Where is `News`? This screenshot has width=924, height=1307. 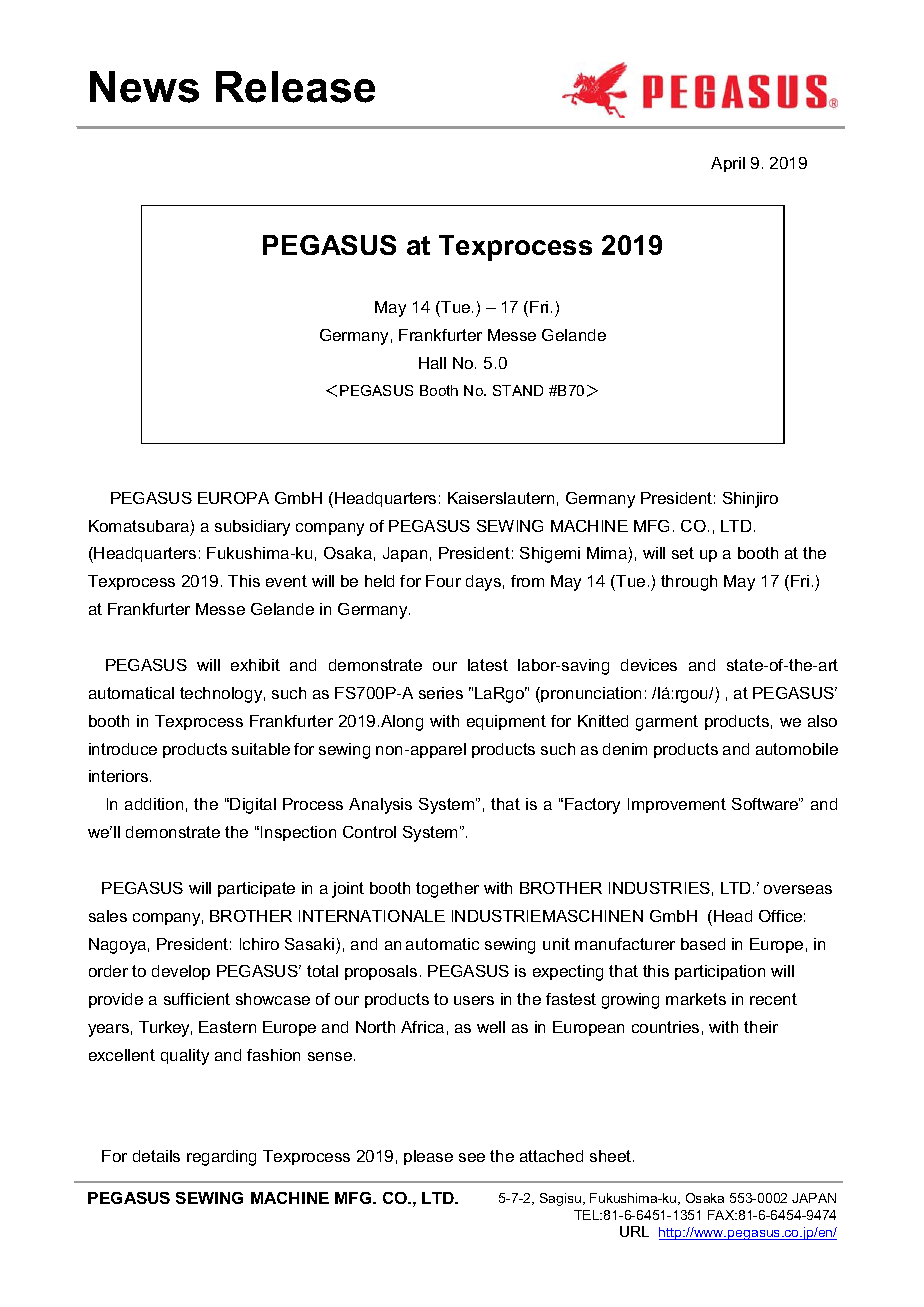 News is located at coordinates (144, 87).
